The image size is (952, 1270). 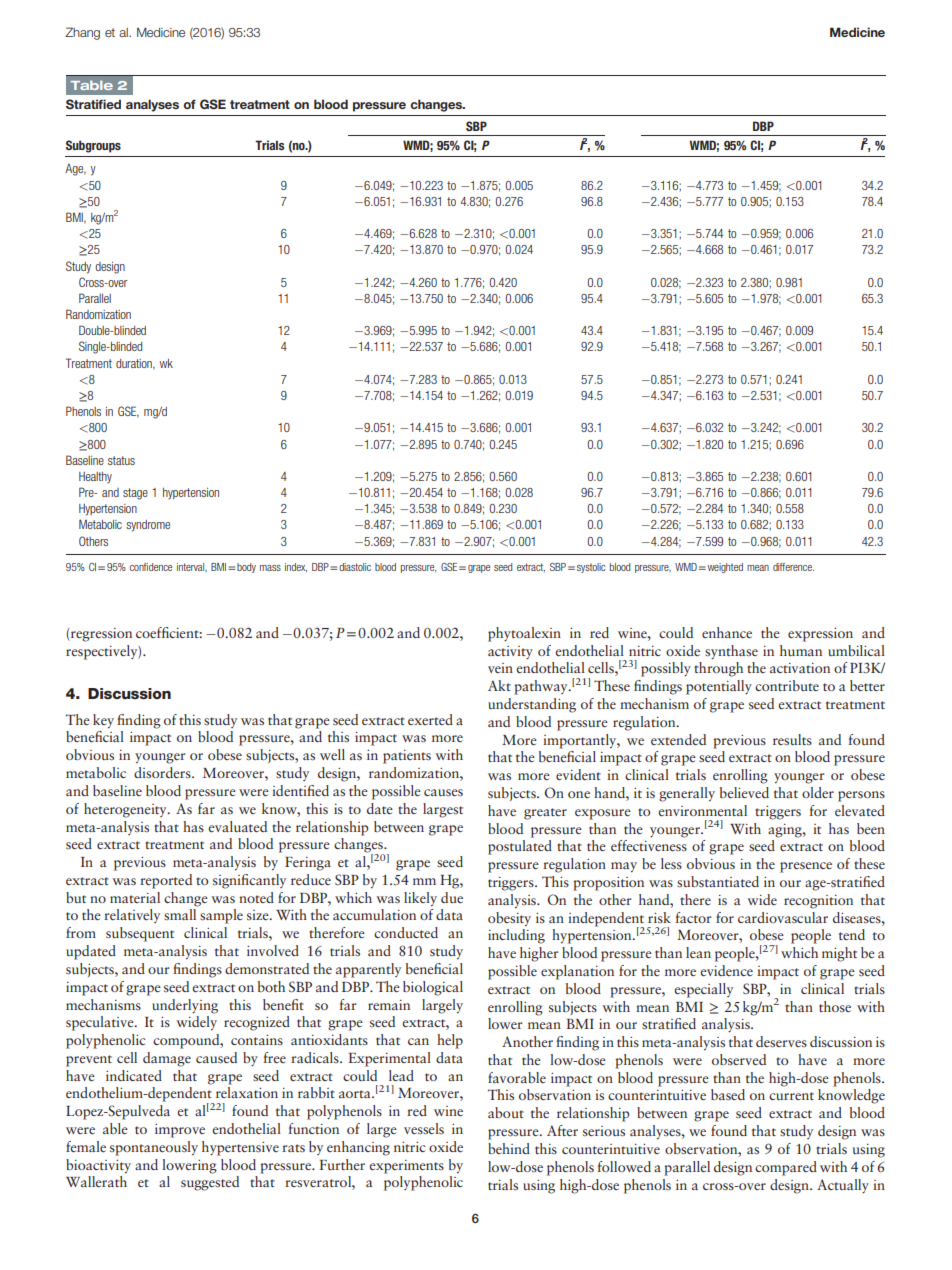 I want to click on vein, so click(x=500, y=668).
